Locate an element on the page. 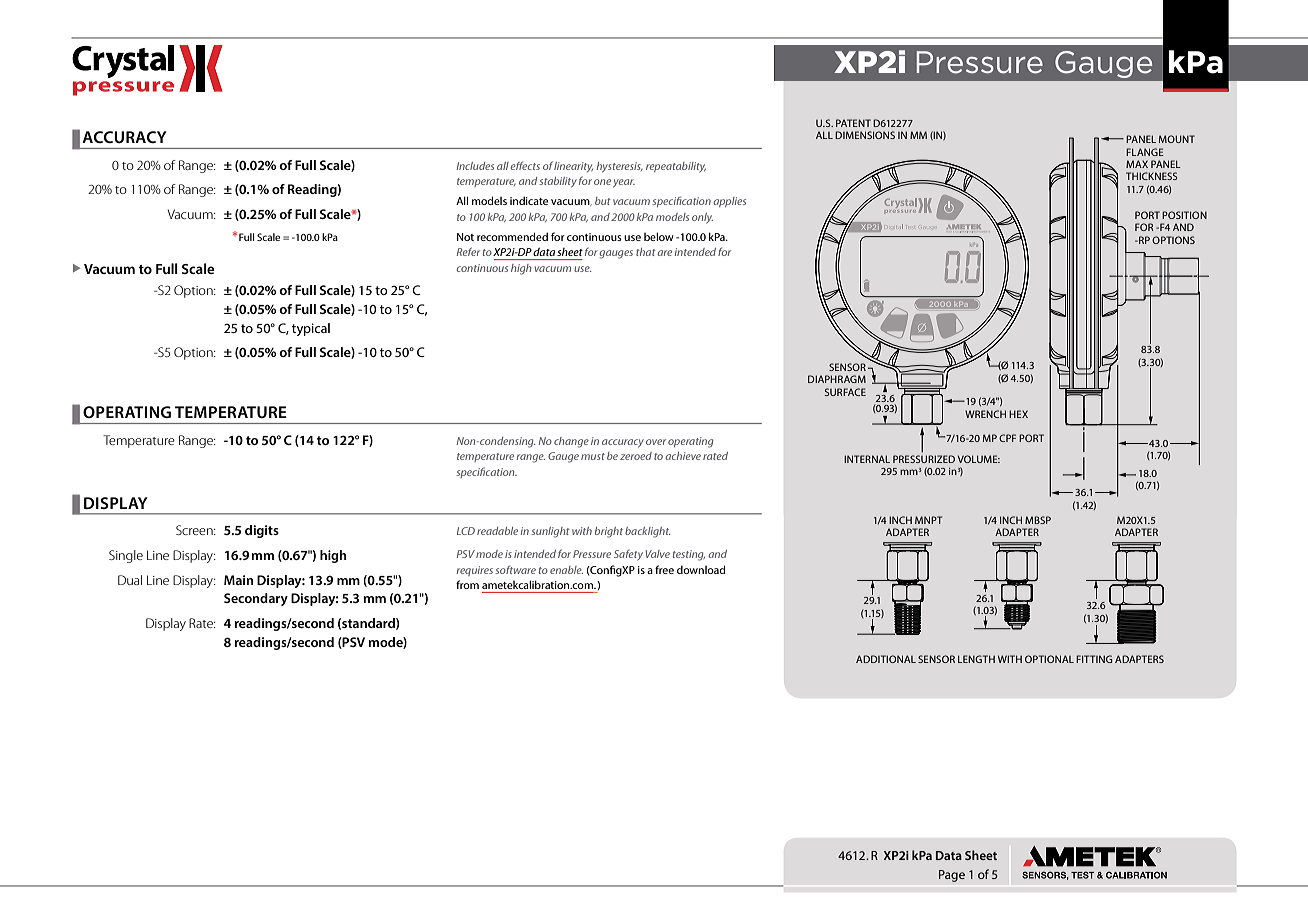 This page has width=1308, height=924. PRESSURIZED is located at coordinates (924, 459).
